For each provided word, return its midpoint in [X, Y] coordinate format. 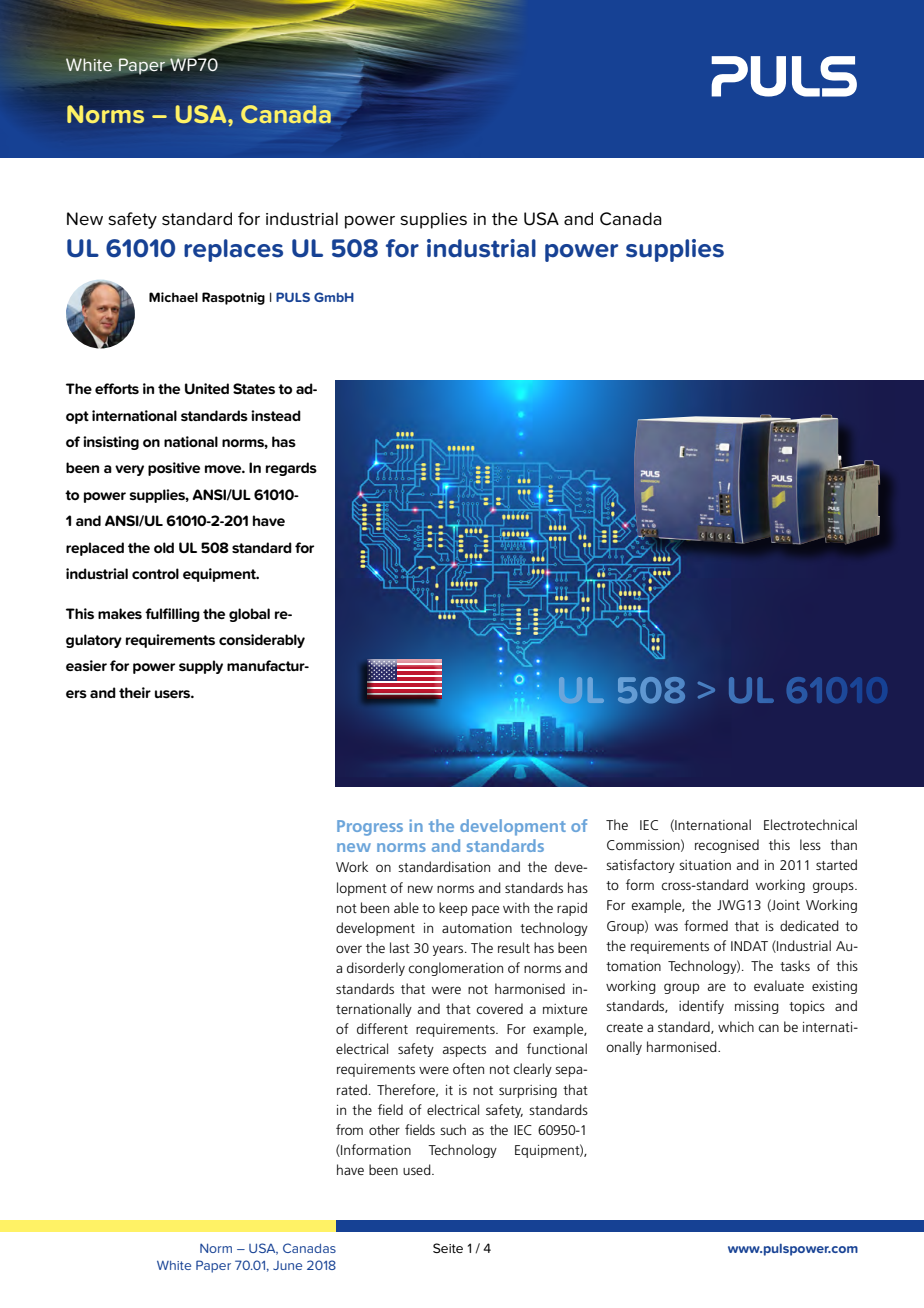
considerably [262, 641]
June [287, 1265]
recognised [727, 846]
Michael [173, 297]
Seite [448, 1248]
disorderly [376, 969]
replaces [233, 250]
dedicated [809, 925]
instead [276, 415]
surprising [528, 1091]
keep [453, 909]
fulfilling [172, 615]
